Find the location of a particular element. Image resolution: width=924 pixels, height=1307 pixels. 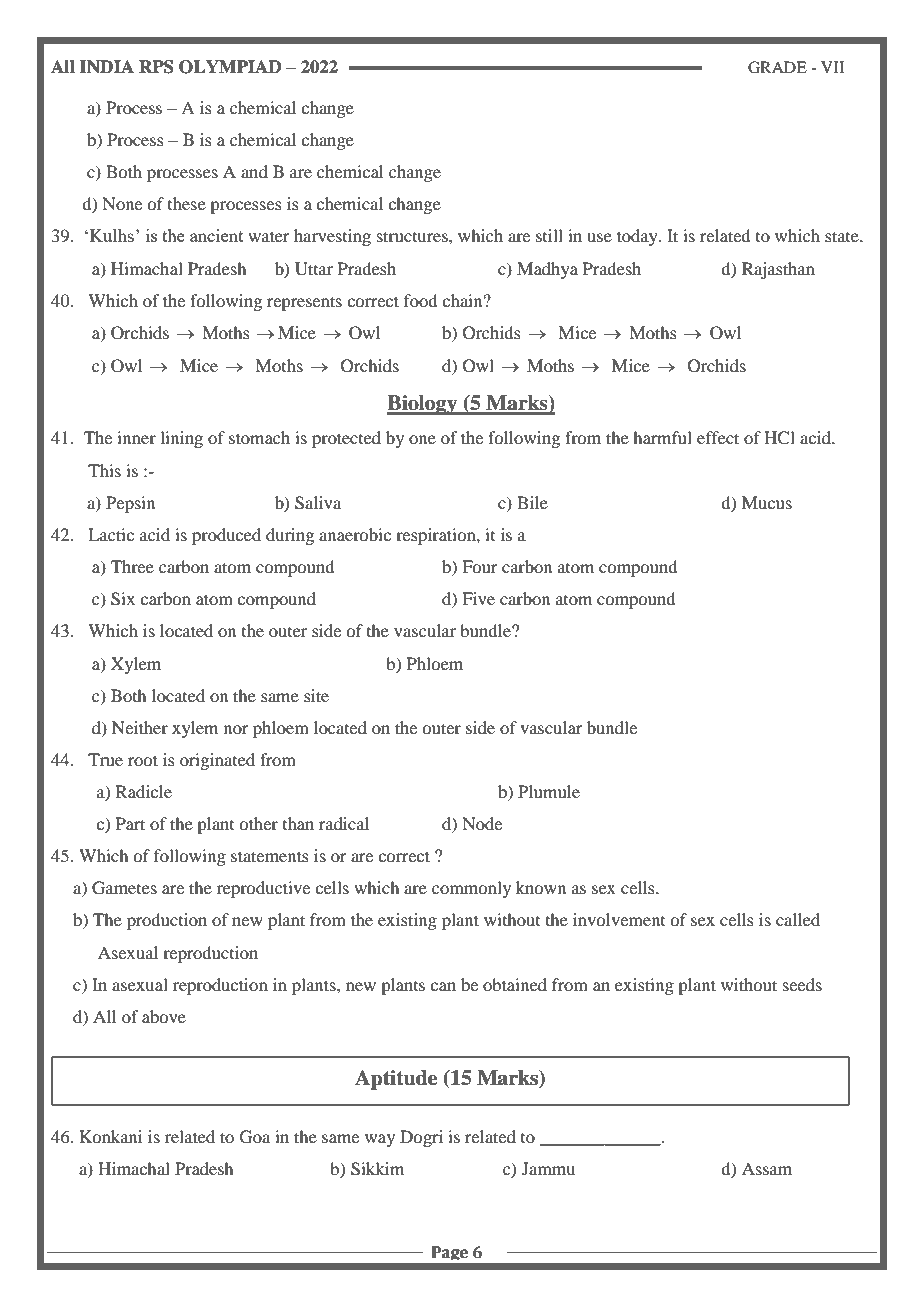

food is located at coordinates (420, 300).
